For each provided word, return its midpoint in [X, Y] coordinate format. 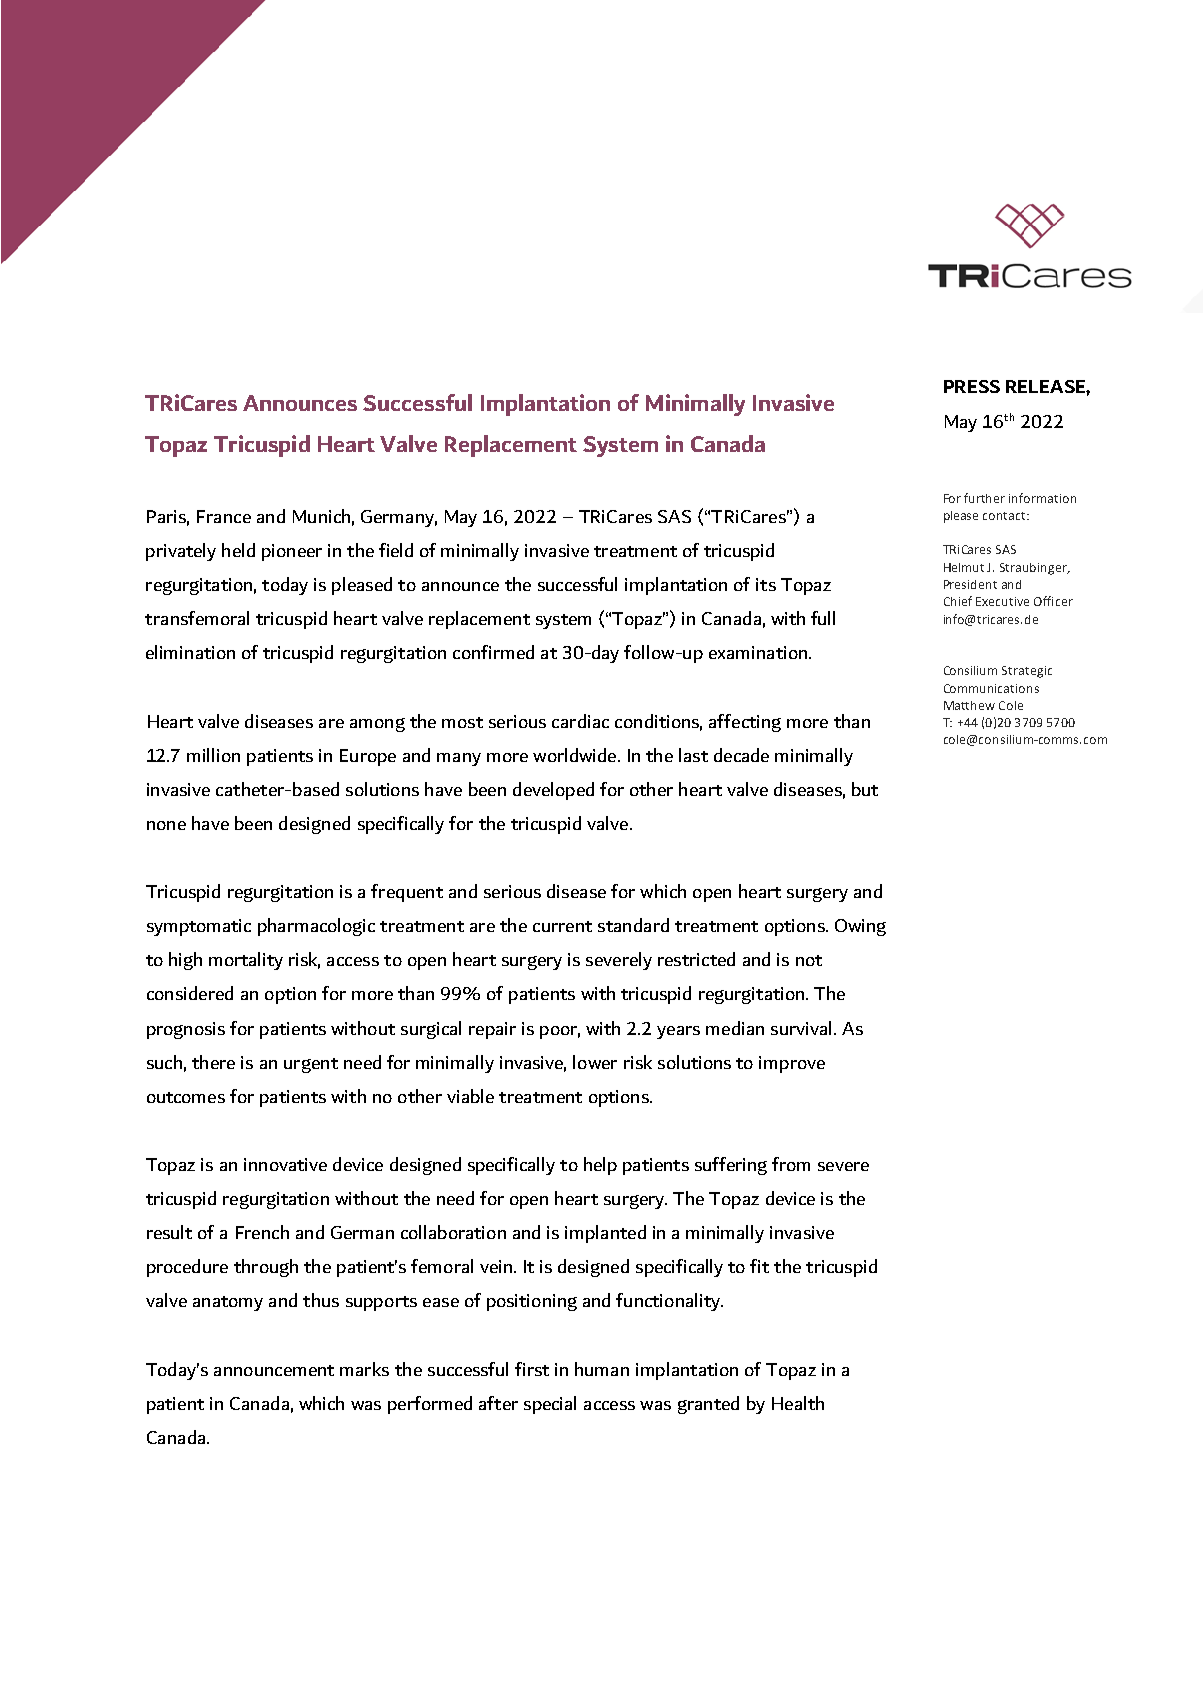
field [396, 550]
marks [364, 1369]
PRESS [972, 386]
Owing [860, 927]
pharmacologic [316, 927]
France [224, 516]
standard [633, 925]
